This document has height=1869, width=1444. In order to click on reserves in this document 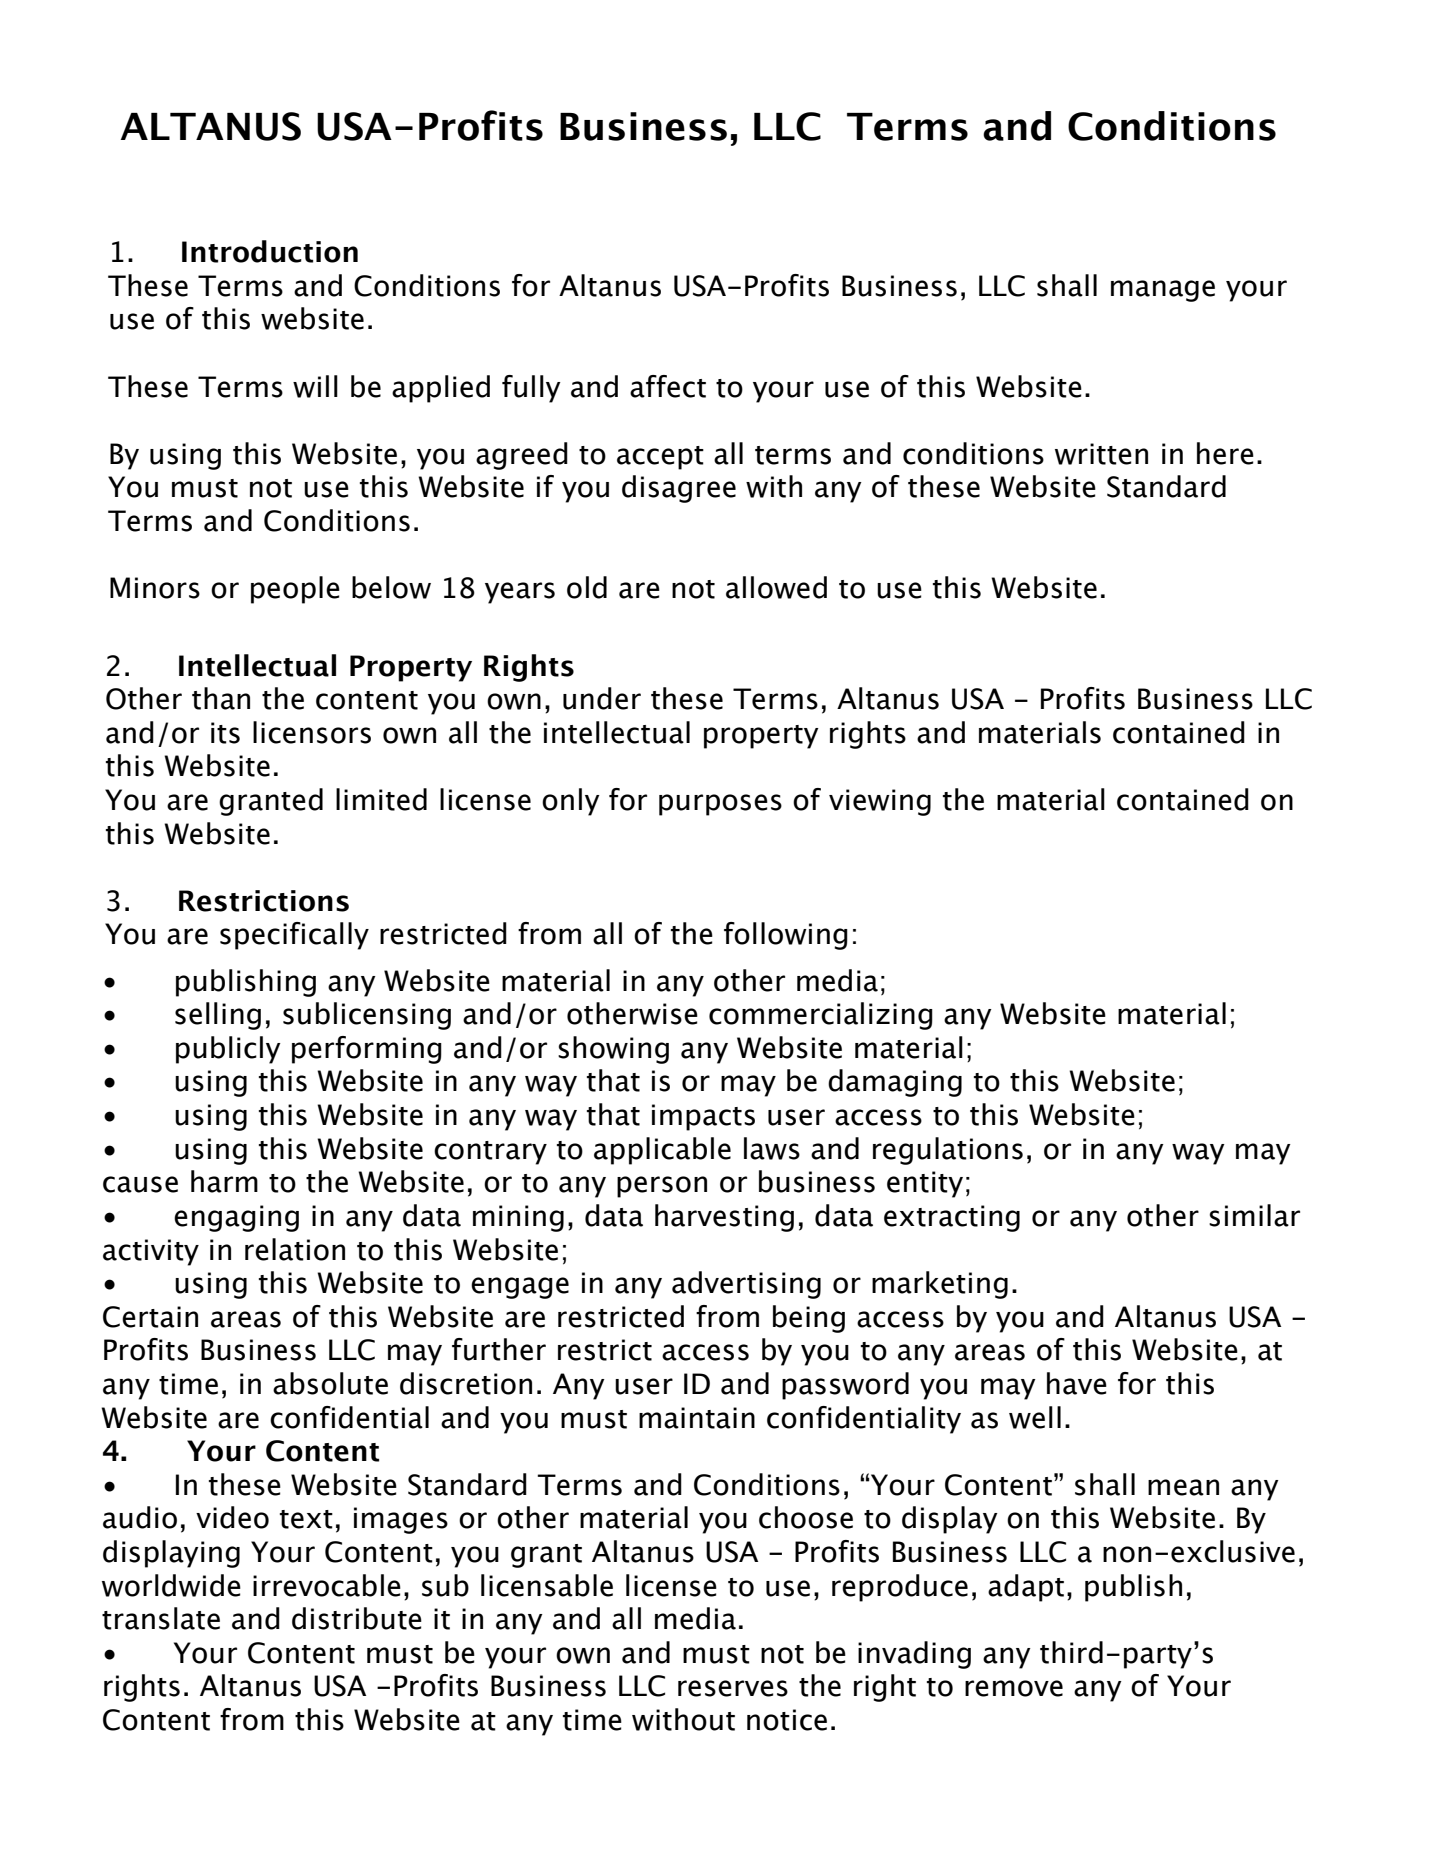, I will do `click(733, 1688)`.
